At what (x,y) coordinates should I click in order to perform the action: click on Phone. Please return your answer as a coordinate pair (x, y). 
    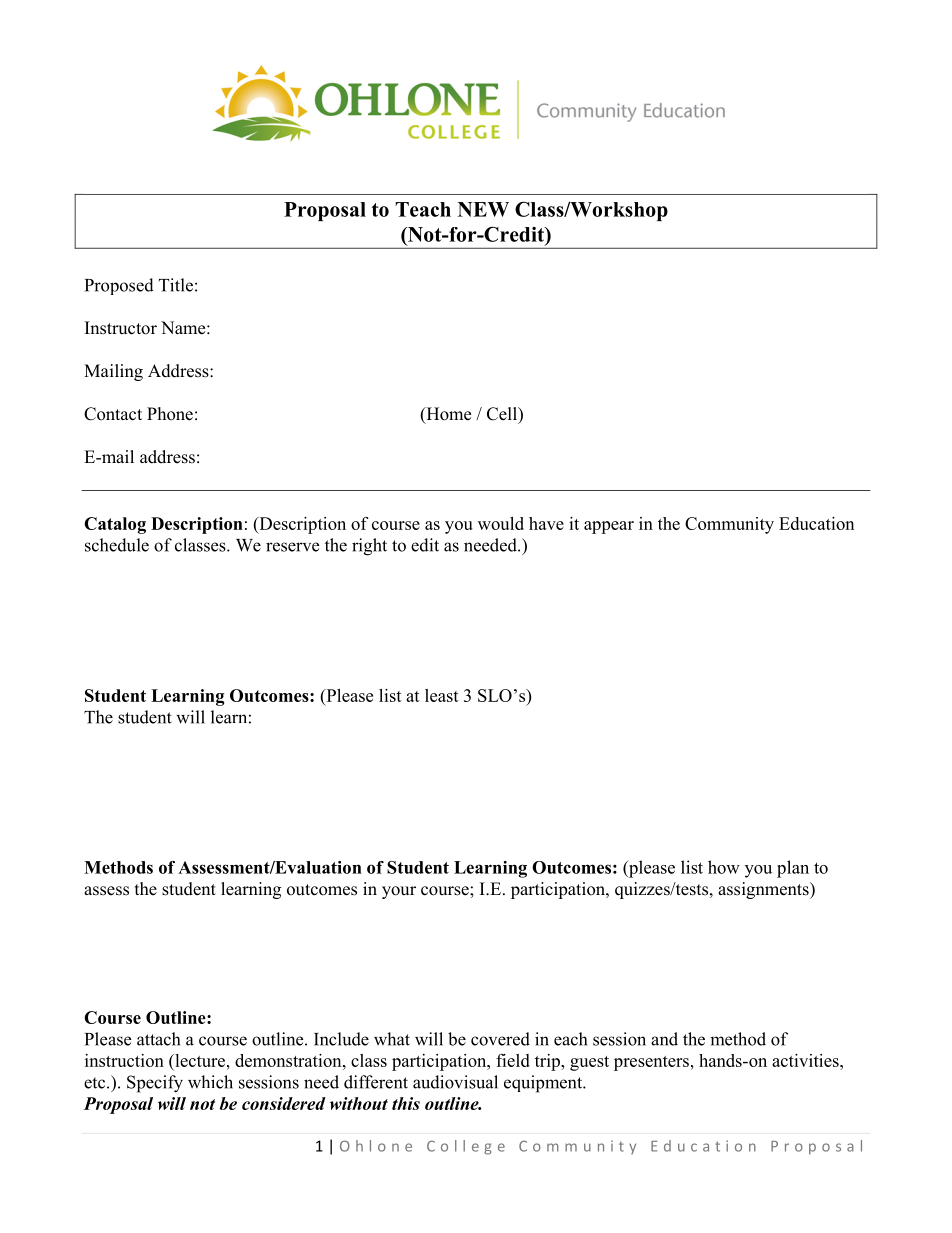
    Looking at the image, I should click on (170, 414).
